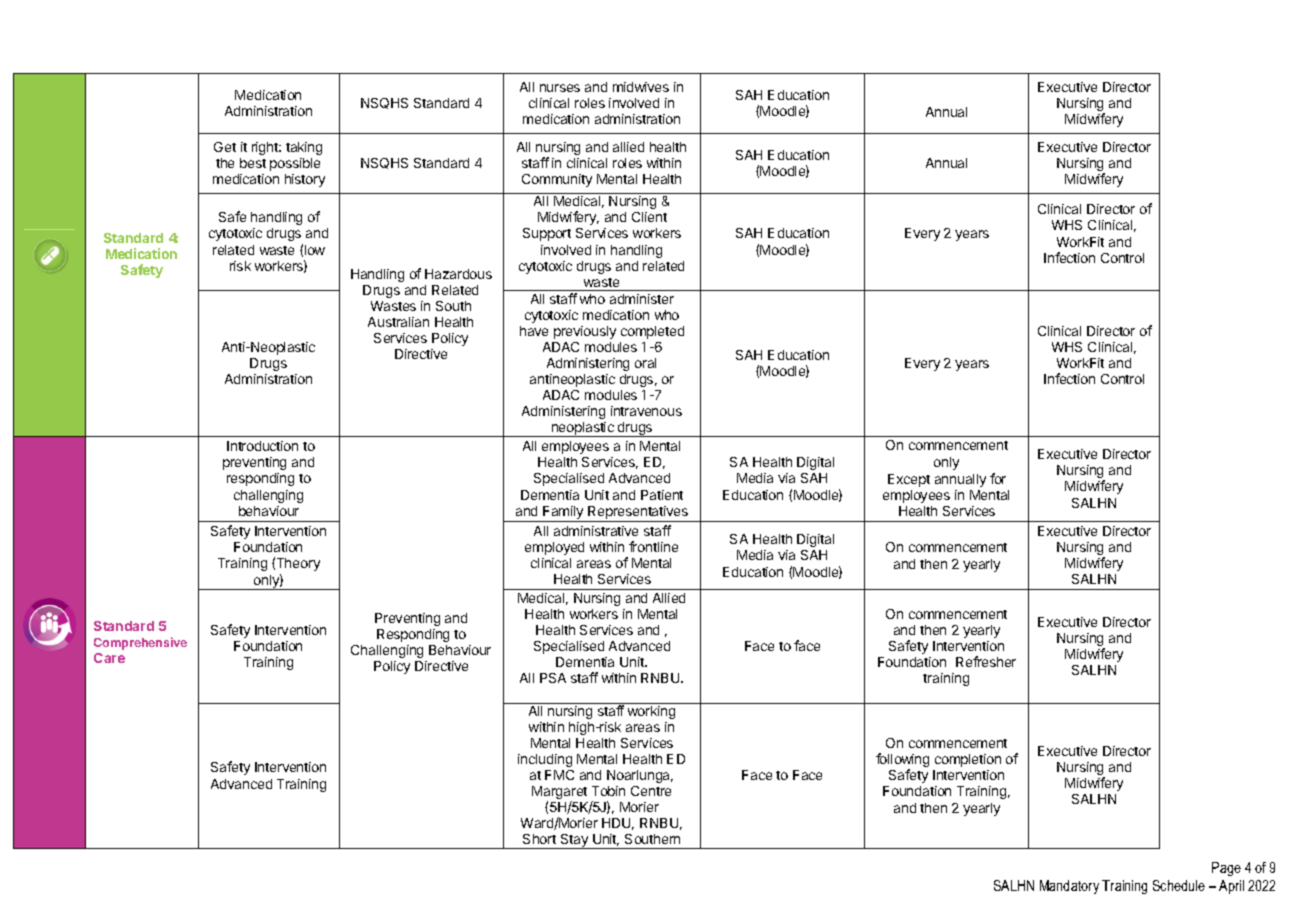 Image resolution: width=1308 pixels, height=924 pixels. Describe the element at coordinates (225, 147) in the screenshot. I see `Get` at that location.
